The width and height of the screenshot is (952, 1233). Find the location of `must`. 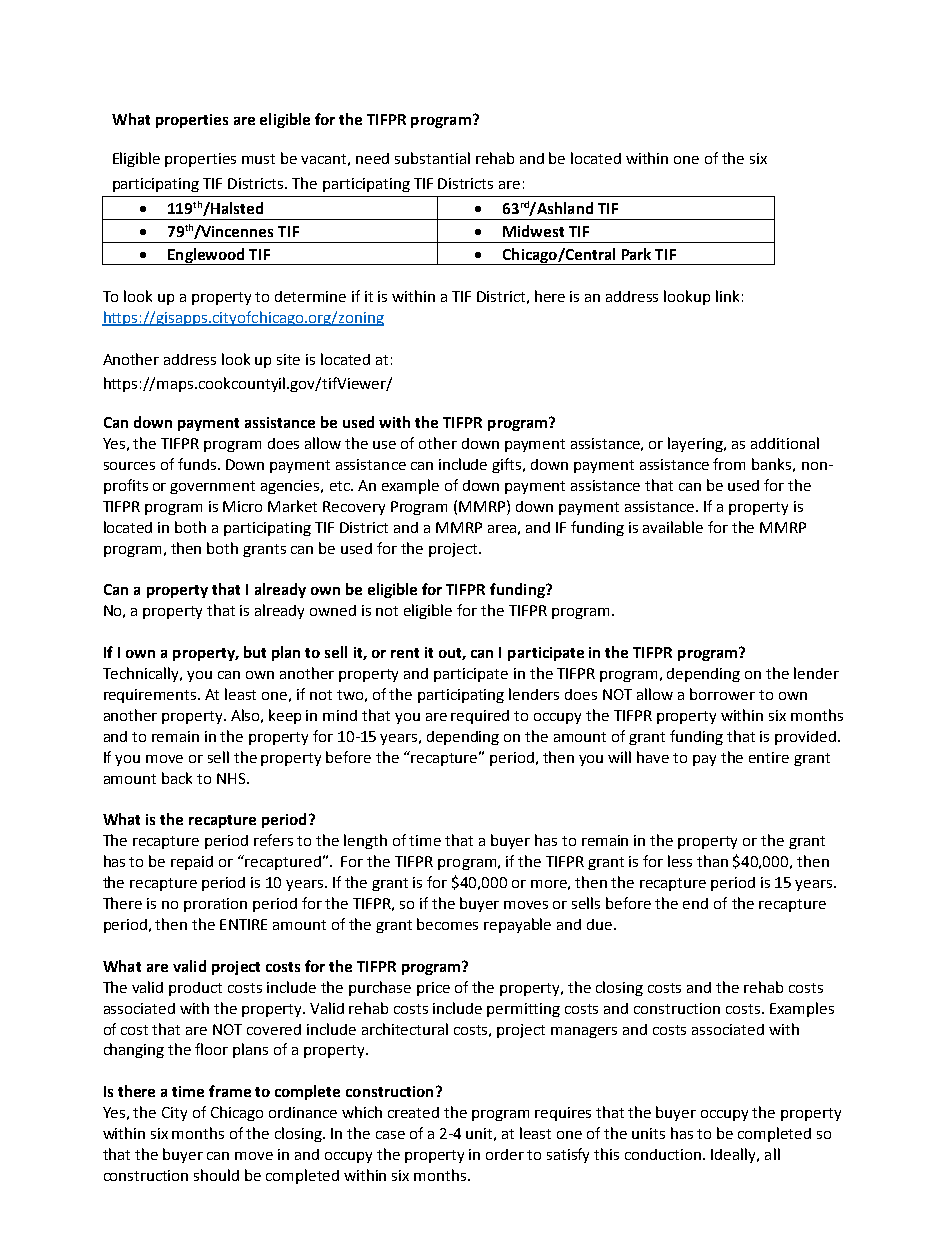

must is located at coordinates (258, 159).
